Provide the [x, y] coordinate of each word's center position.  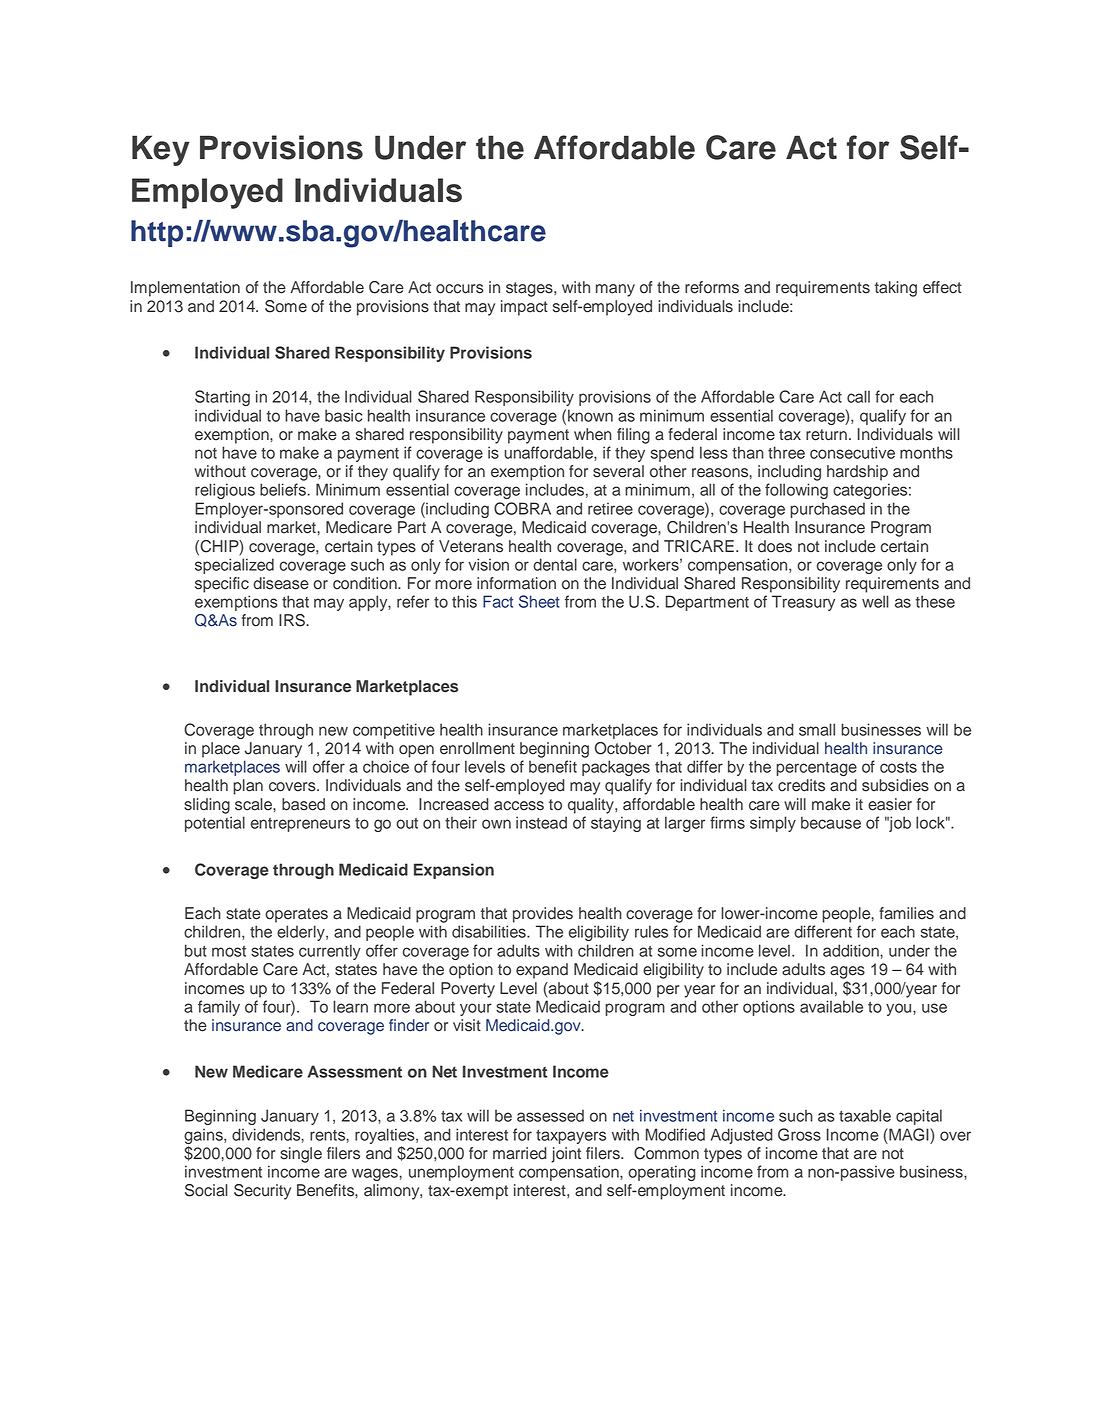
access [519, 806]
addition [852, 950]
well [875, 601]
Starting [222, 398]
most [229, 951]
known [590, 415]
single [301, 1155]
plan [248, 787]
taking [896, 289]
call [858, 396]
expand [542, 971]
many [615, 290]
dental [555, 564]
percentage [816, 769]
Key [161, 150]
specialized [234, 566]
